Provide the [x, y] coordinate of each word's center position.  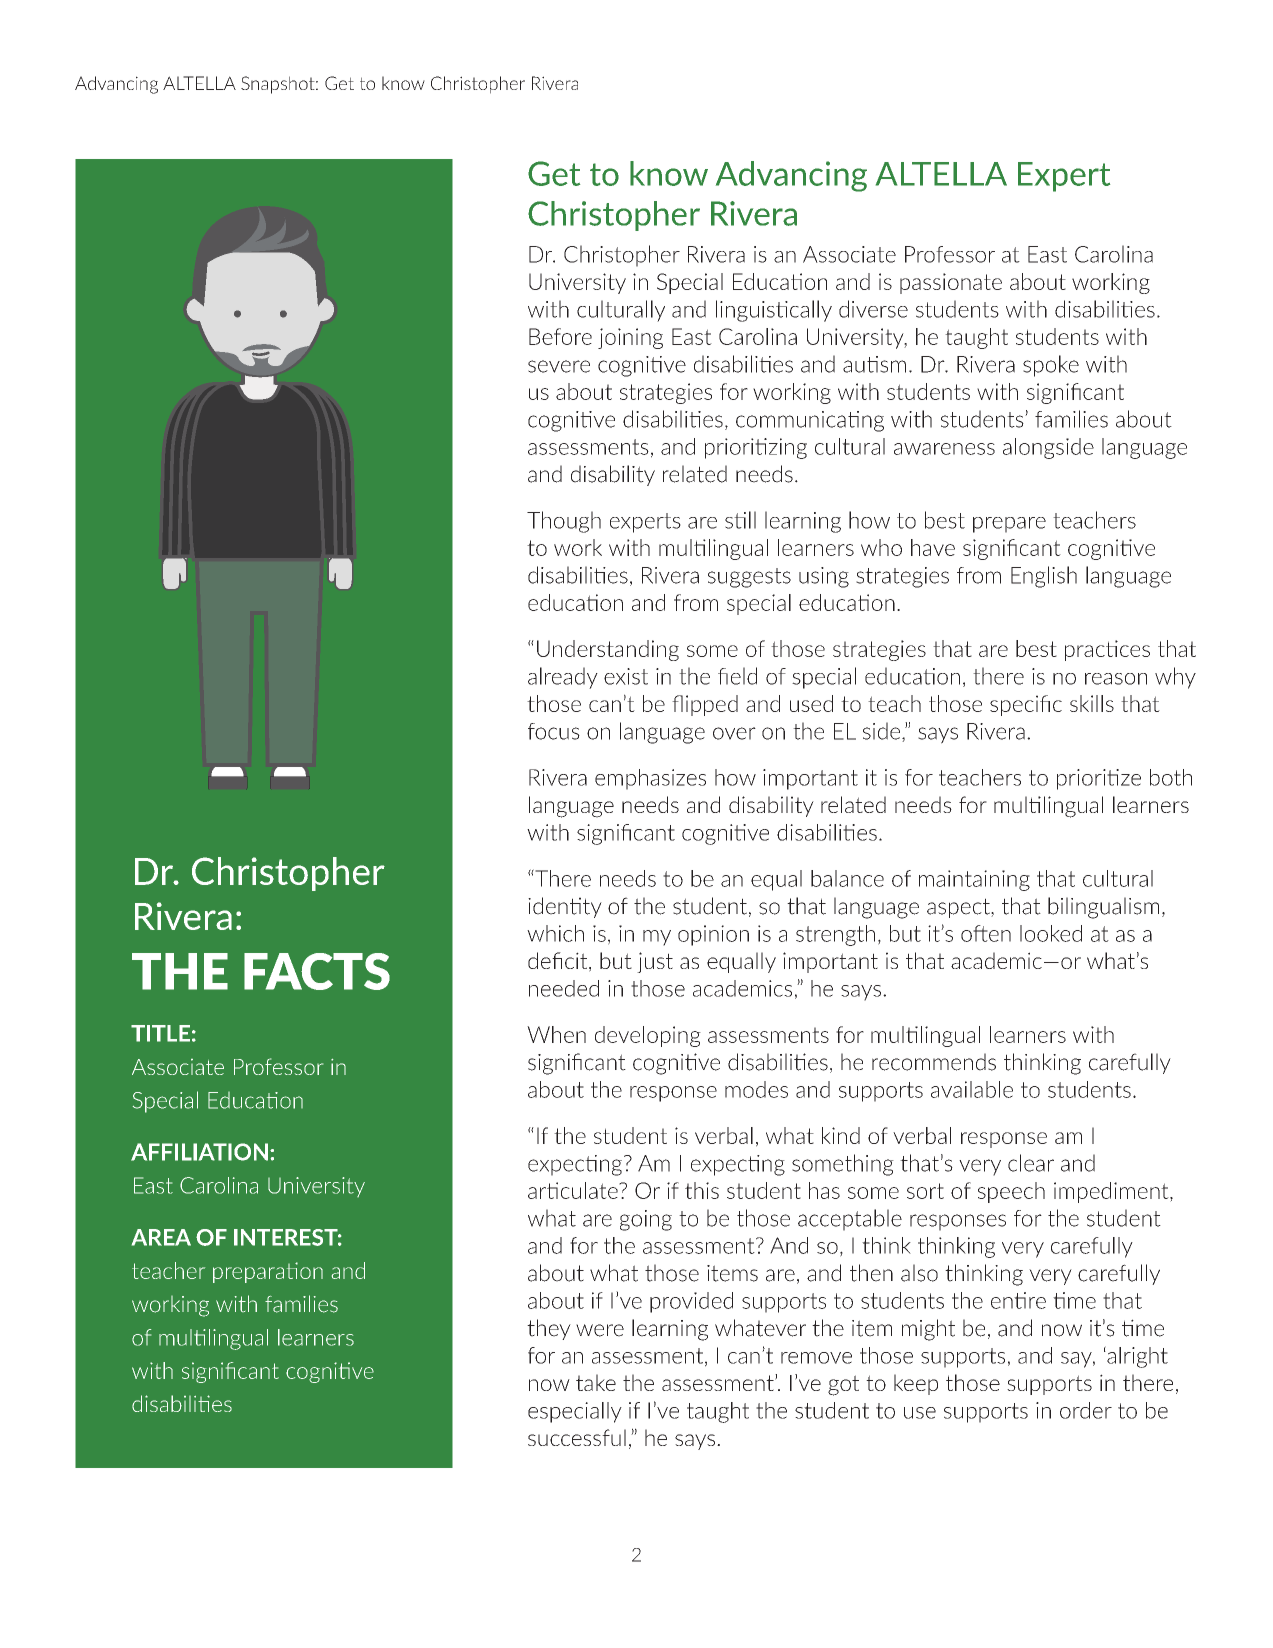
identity [565, 907]
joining [630, 338]
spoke [1051, 366]
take [596, 1382]
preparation [268, 1272]
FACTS [317, 971]
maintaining [974, 880]
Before [560, 336]
